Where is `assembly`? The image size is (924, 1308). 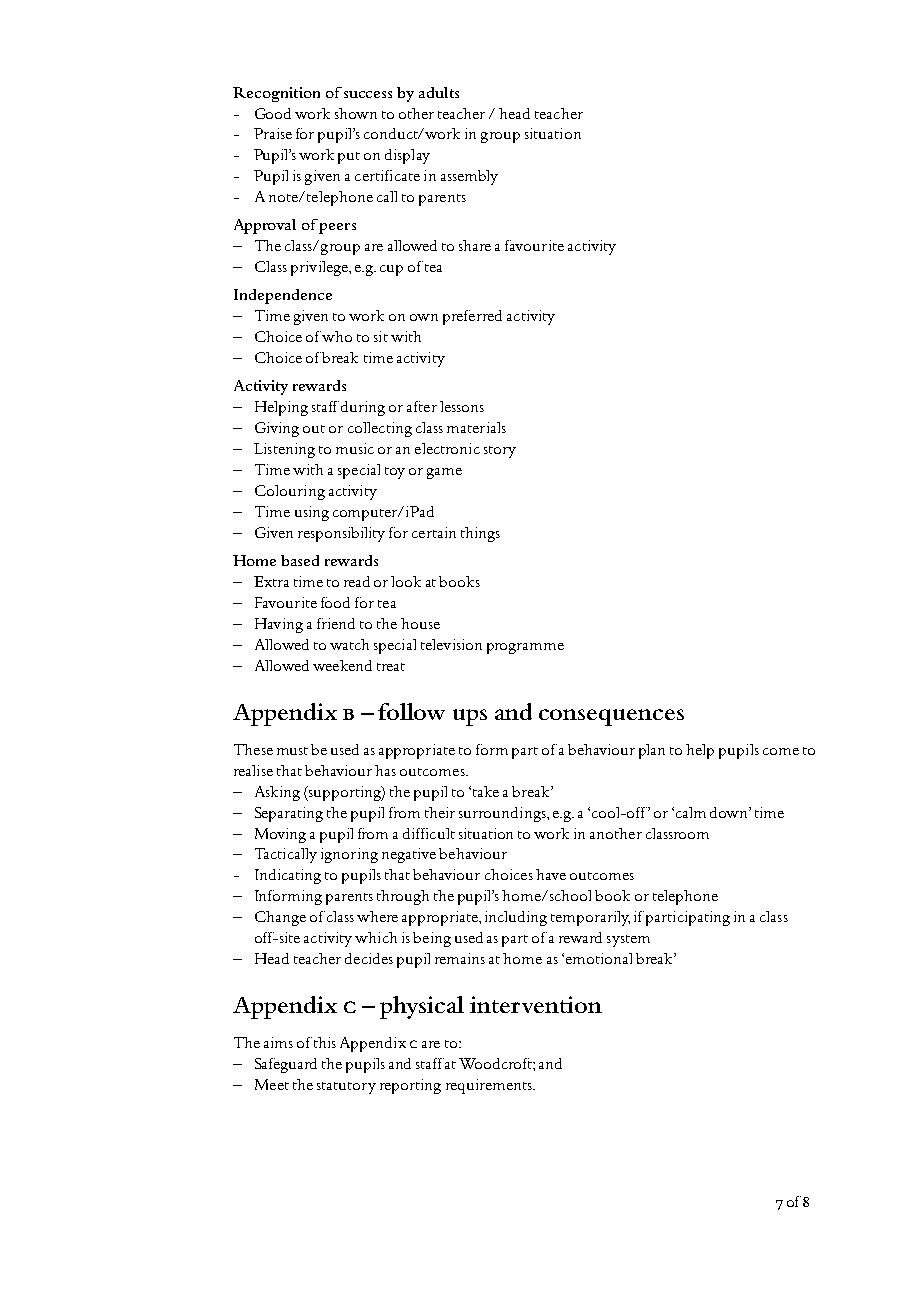
assembly is located at coordinates (469, 177).
